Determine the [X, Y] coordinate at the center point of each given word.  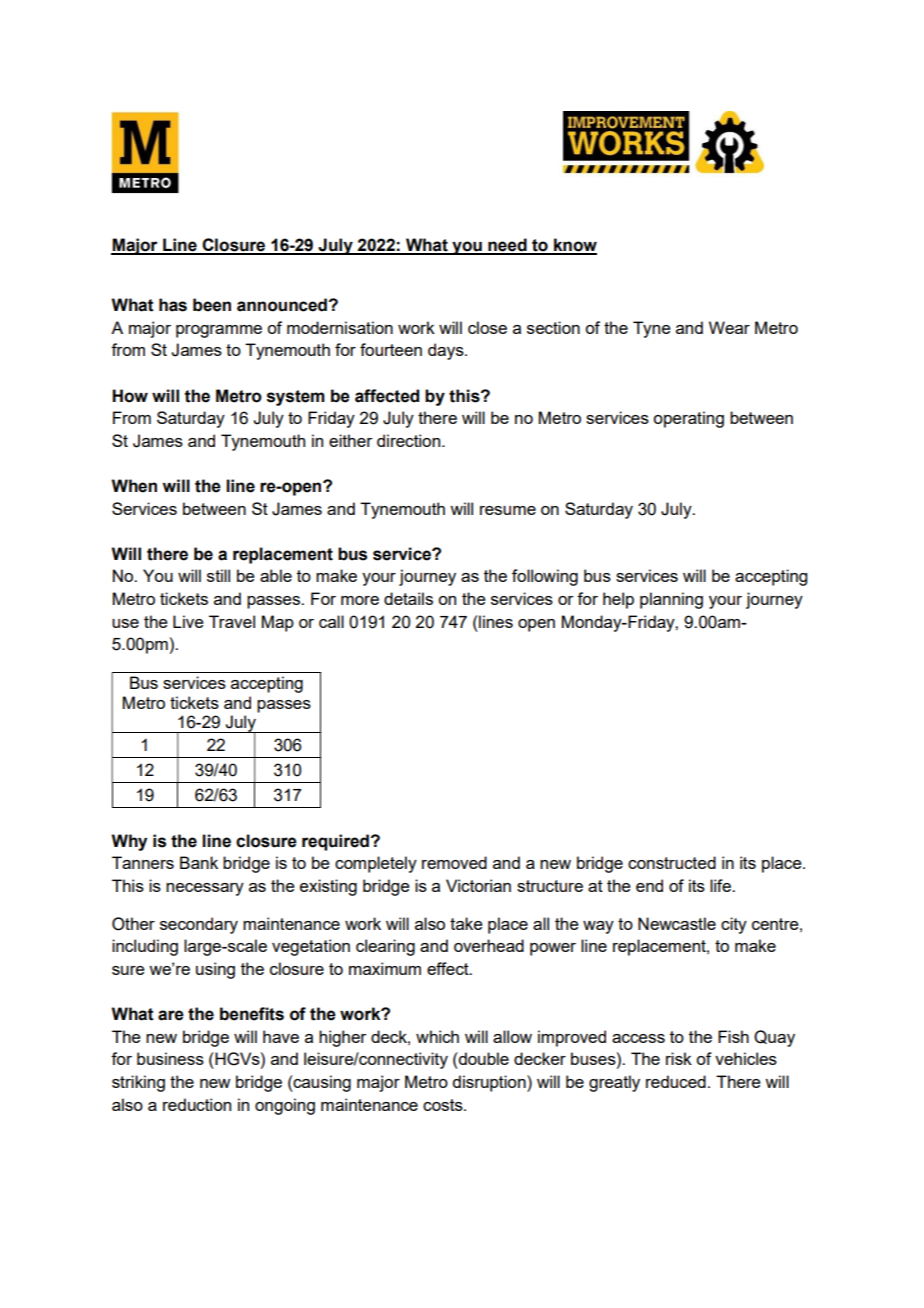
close [487, 327]
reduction [197, 1104]
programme [219, 331]
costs [444, 1105]
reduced [676, 1081]
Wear [729, 327]
